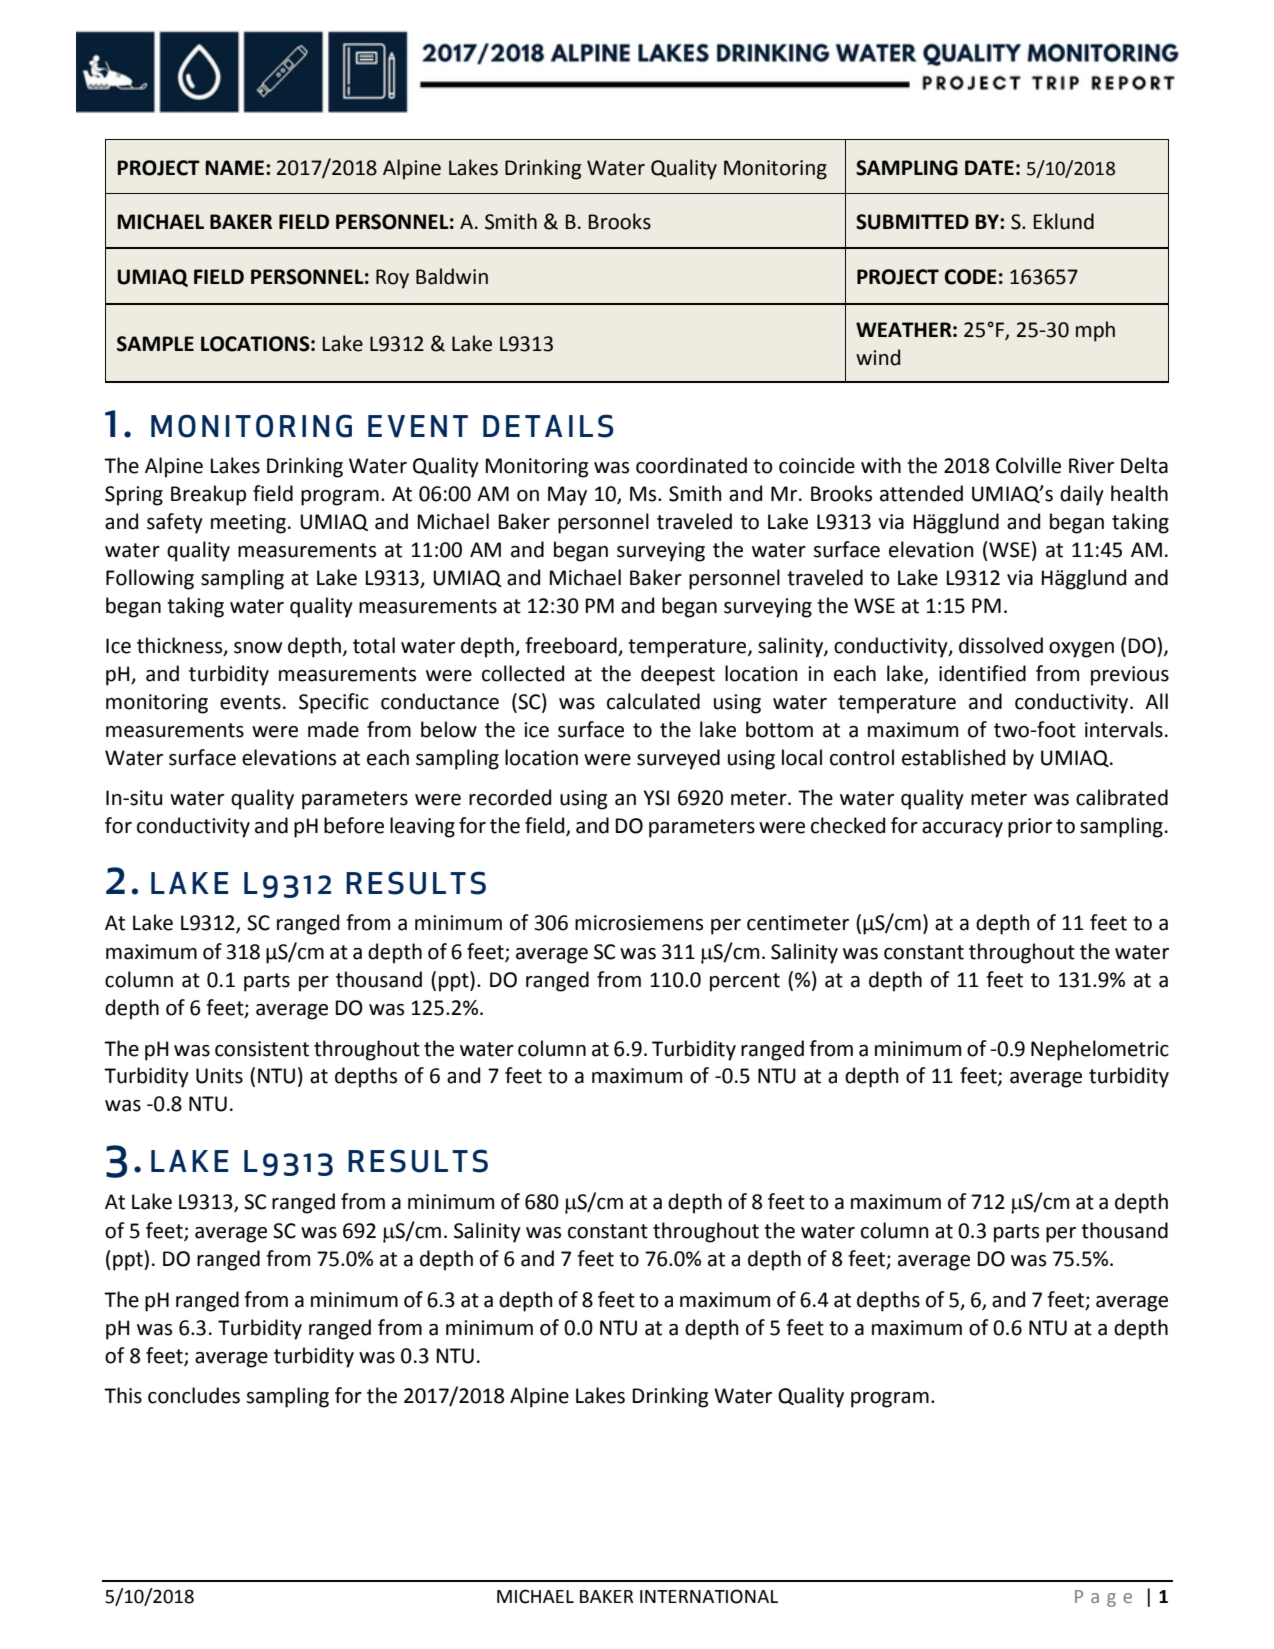  Describe the element at coordinates (1001, 645) in the document. I see `dissolved` at that location.
